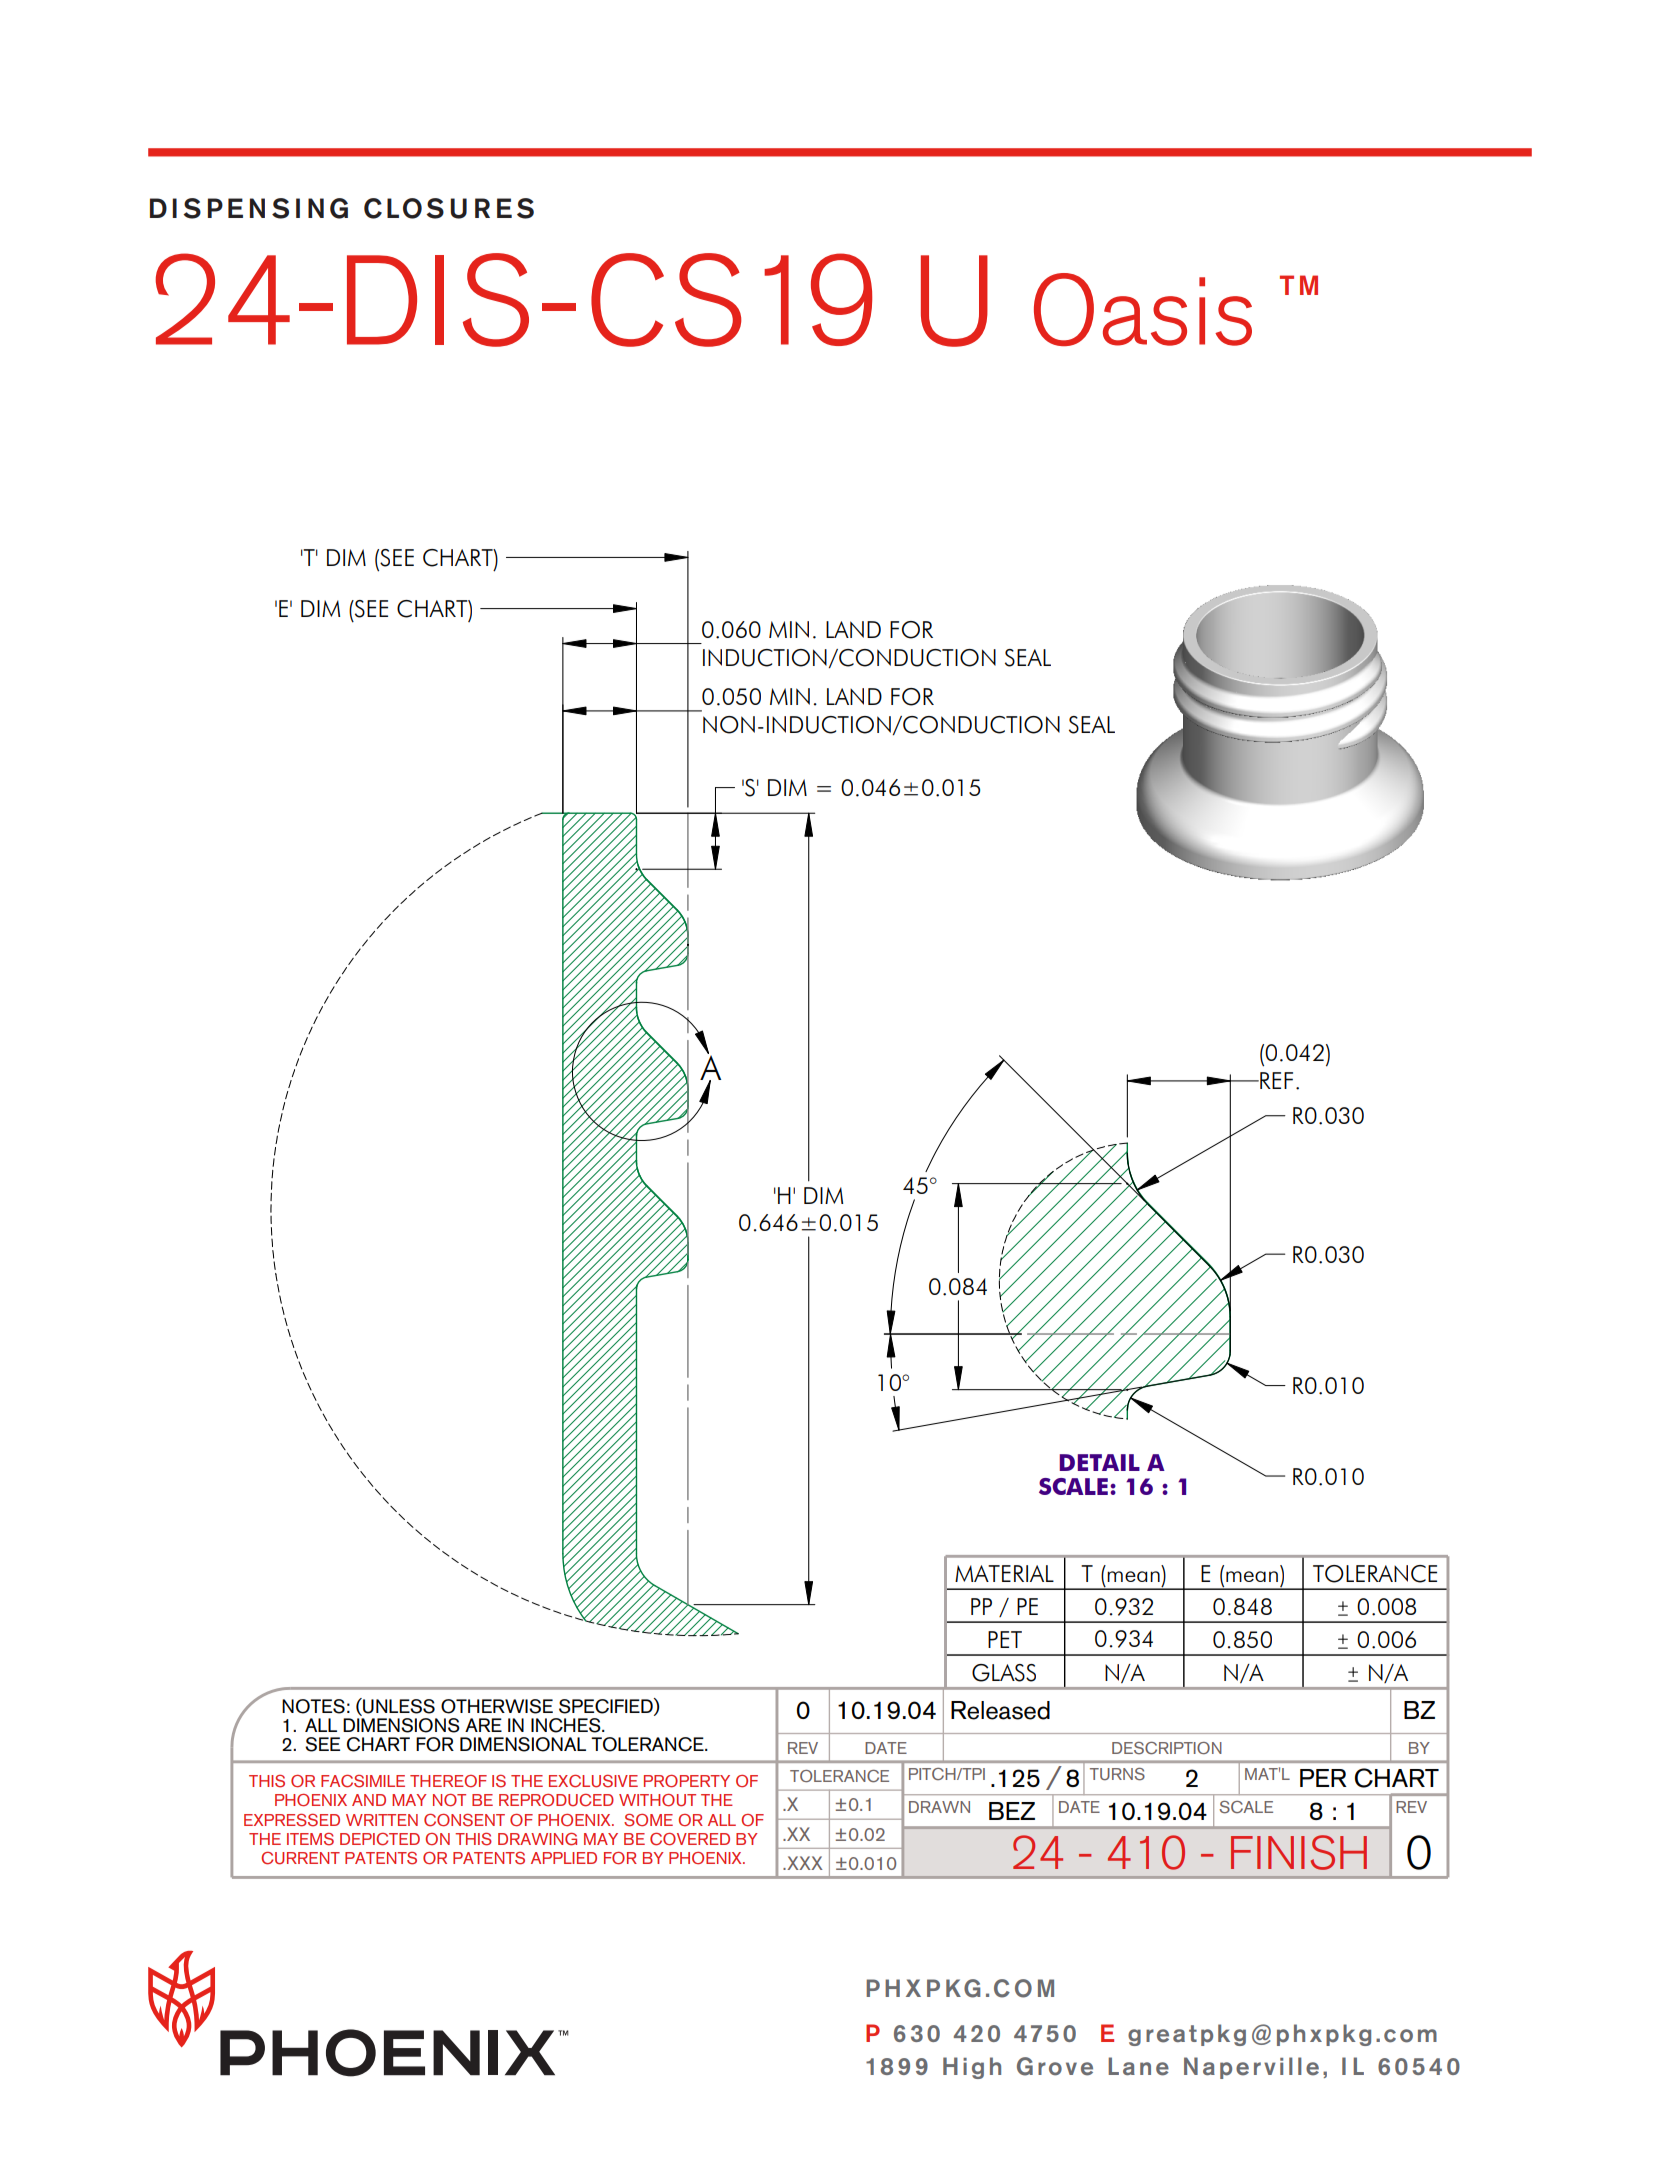 This screenshot has height=2174, width=1680. I want to click on WRITTEN, so click(382, 1820).
